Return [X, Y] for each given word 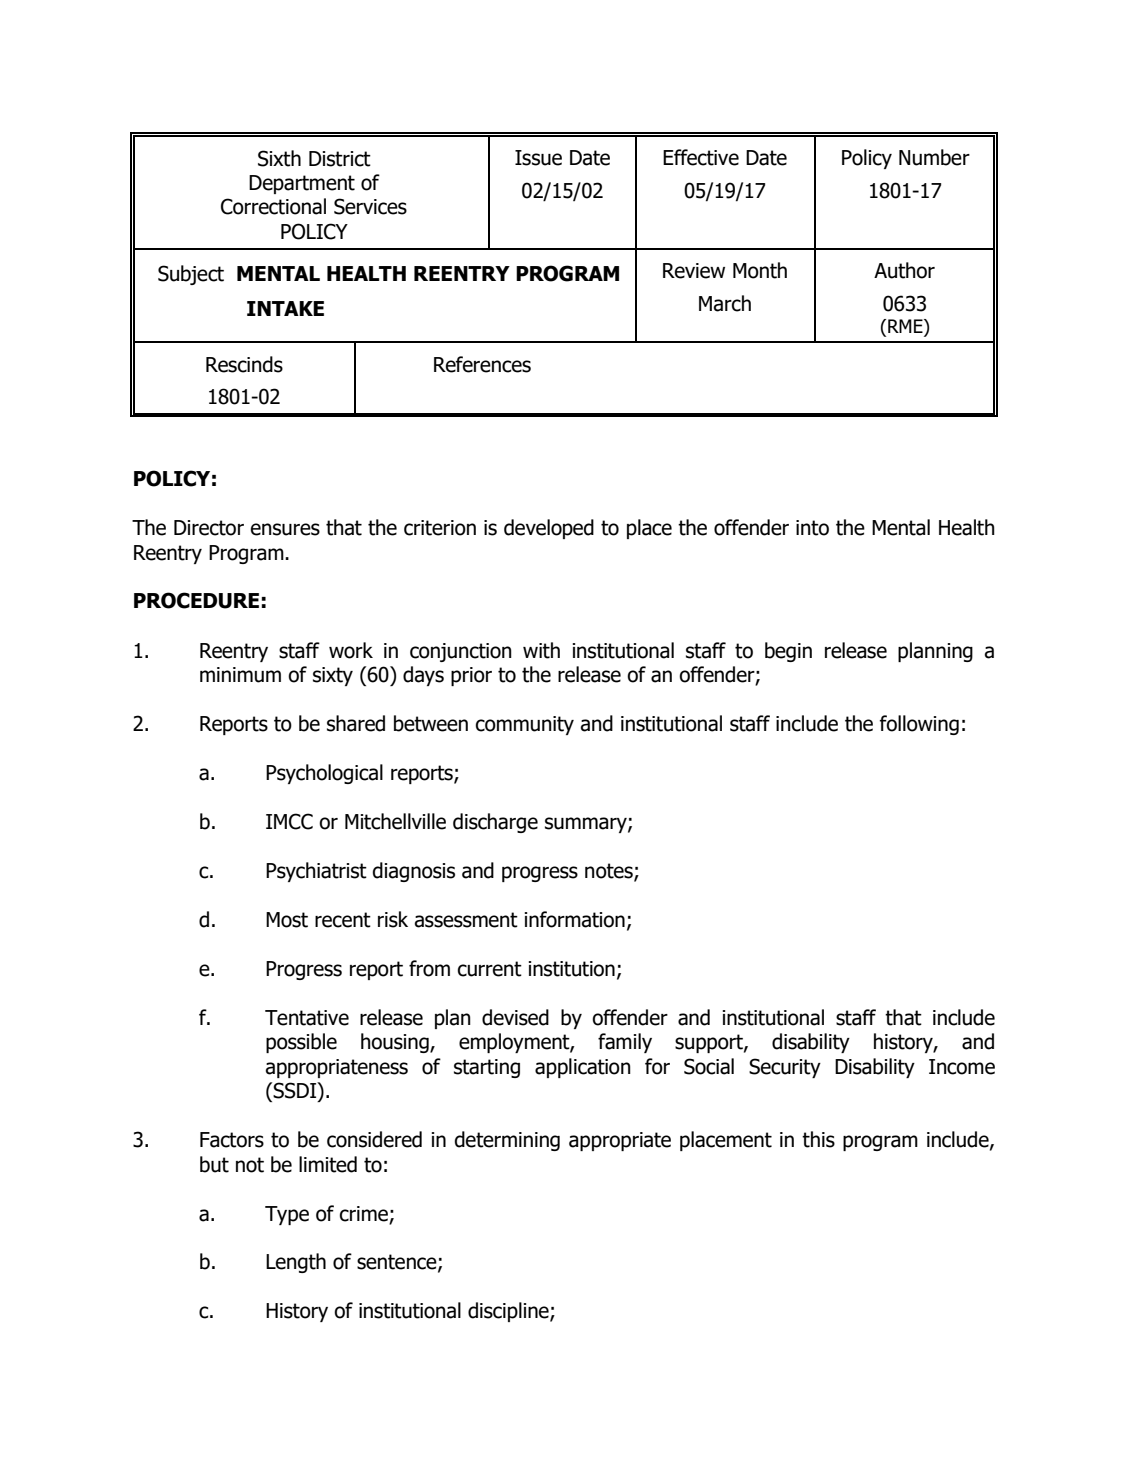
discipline [509, 1312]
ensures [285, 529]
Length [296, 1263]
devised [515, 1017]
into [812, 528]
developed [549, 529]
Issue [538, 158]
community [525, 725]
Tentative [307, 1018]
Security [785, 1068]
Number [934, 157]
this [818, 1139]
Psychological [324, 774]
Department [302, 184]
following [919, 725]
